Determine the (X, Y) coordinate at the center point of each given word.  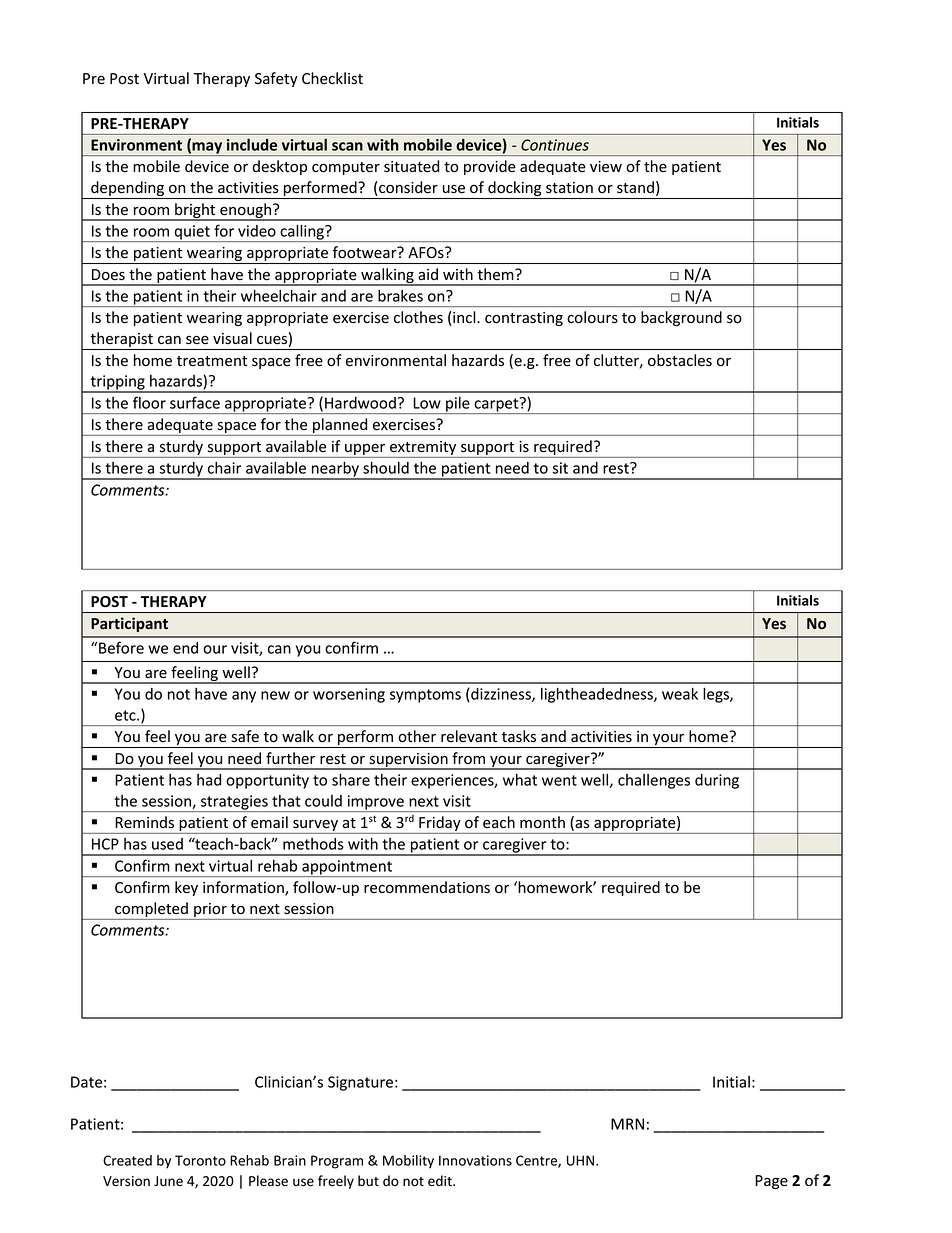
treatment (212, 361)
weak (680, 693)
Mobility (408, 1162)
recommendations (427, 887)
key (186, 888)
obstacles (680, 360)
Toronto (200, 1160)
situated (411, 166)
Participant (129, 624)
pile (458, 405)
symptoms (425, 696)
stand (635, 187)
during (717, 781)
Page (771, 1182)
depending (127, 190)
